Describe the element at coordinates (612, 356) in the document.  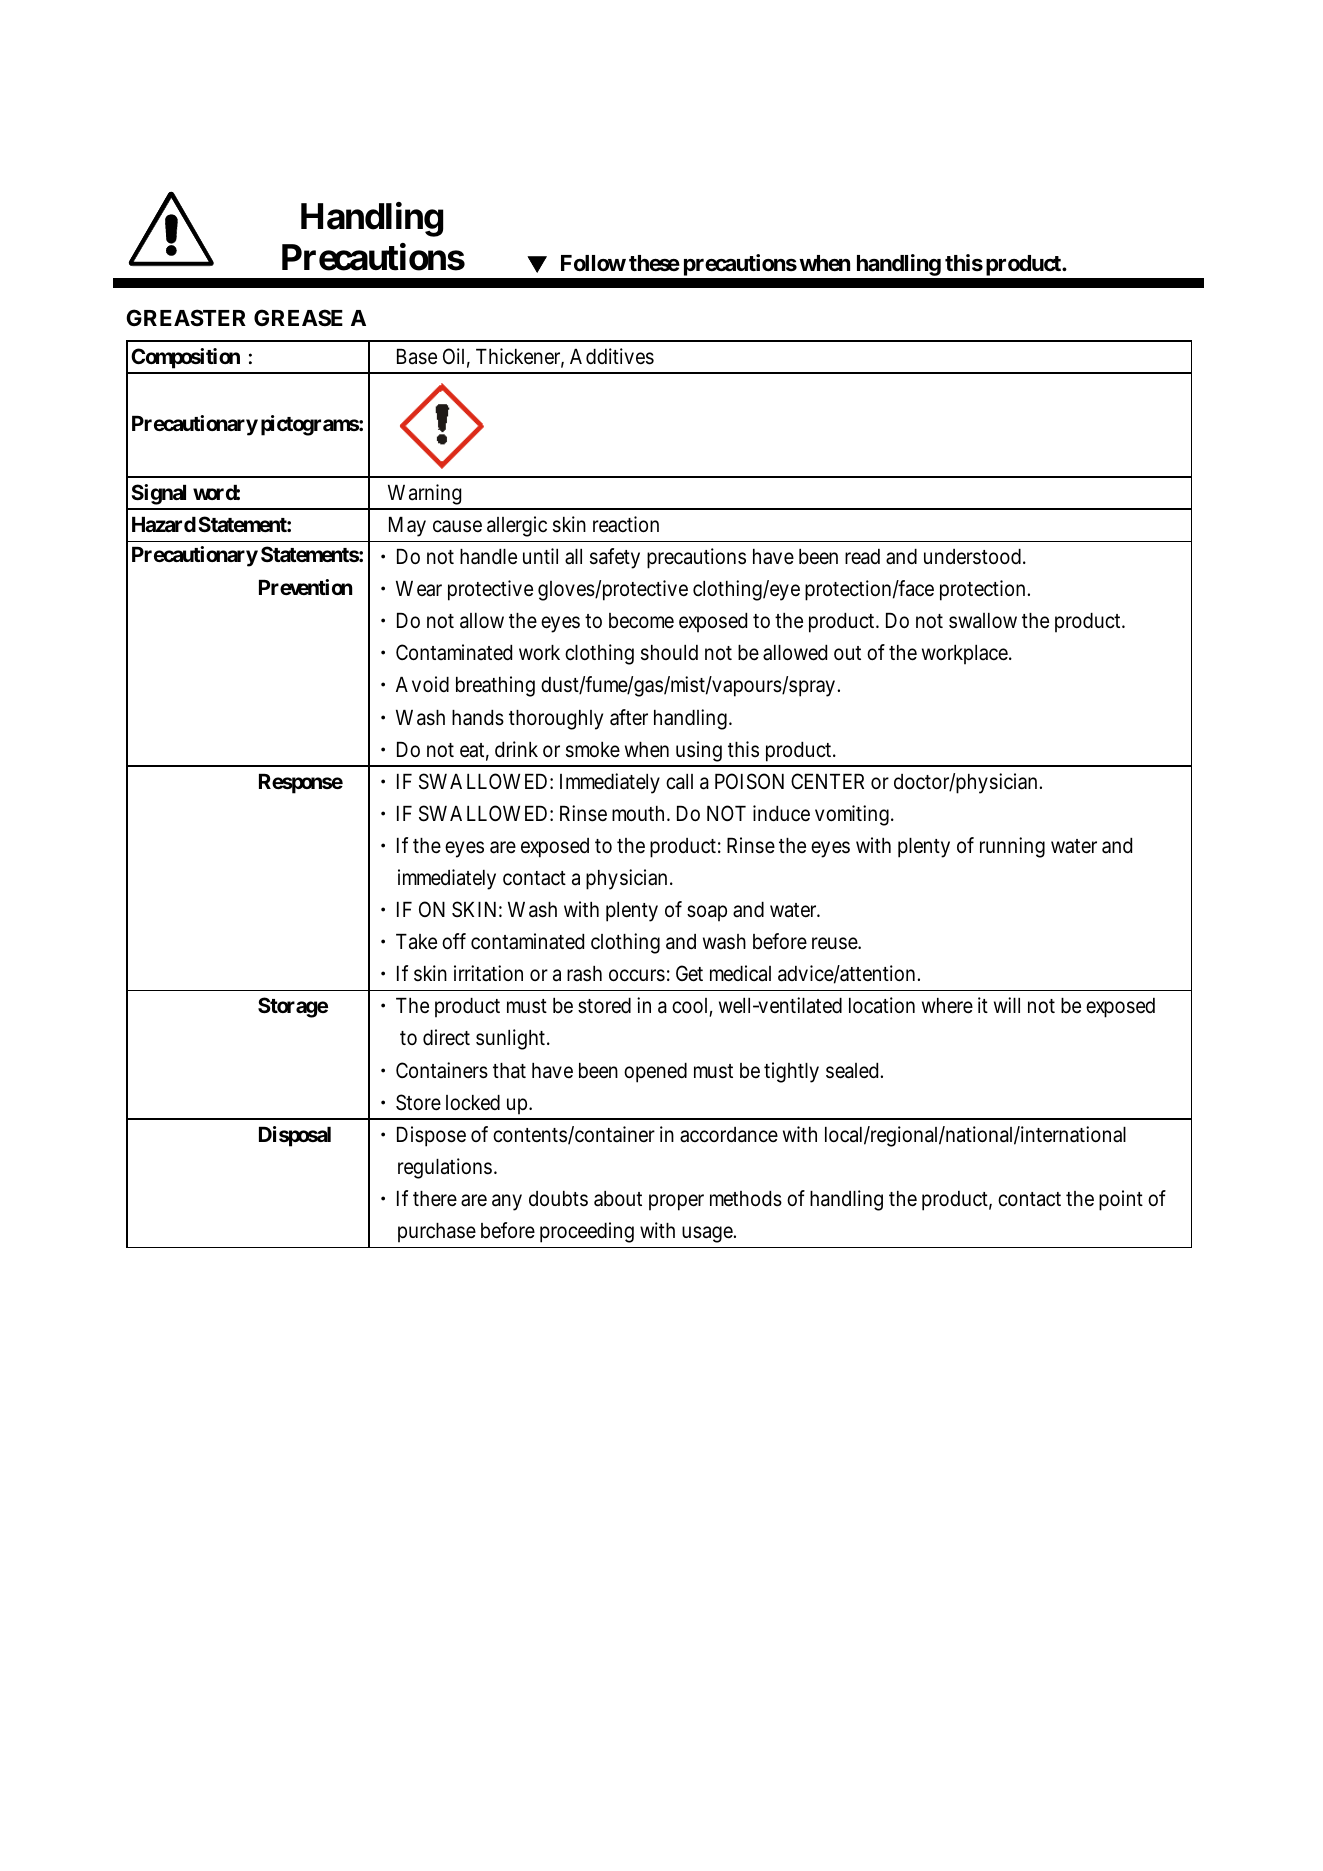
I see `Additives` at that location.
